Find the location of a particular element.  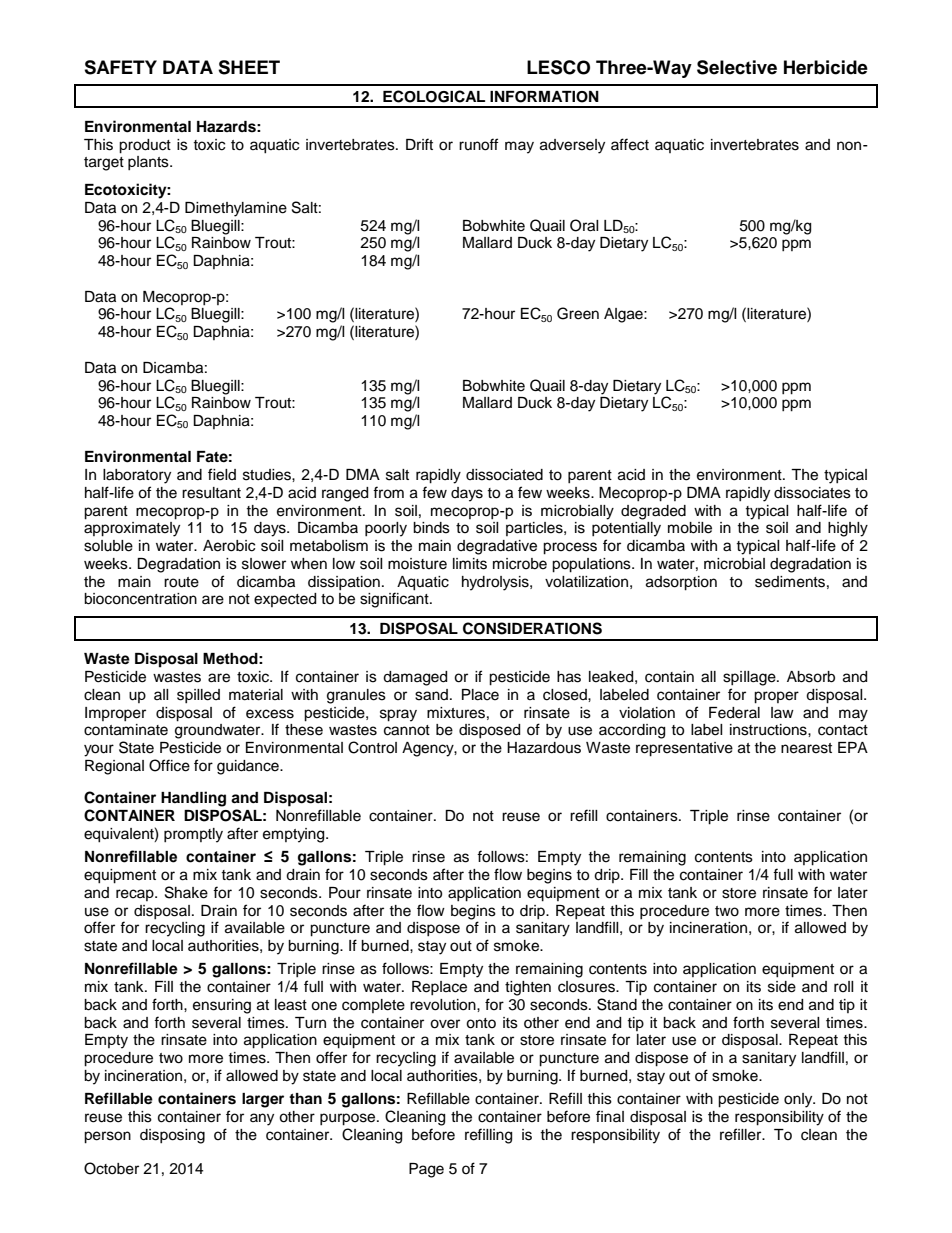

SHEET is located at coordinates (249, 67).
